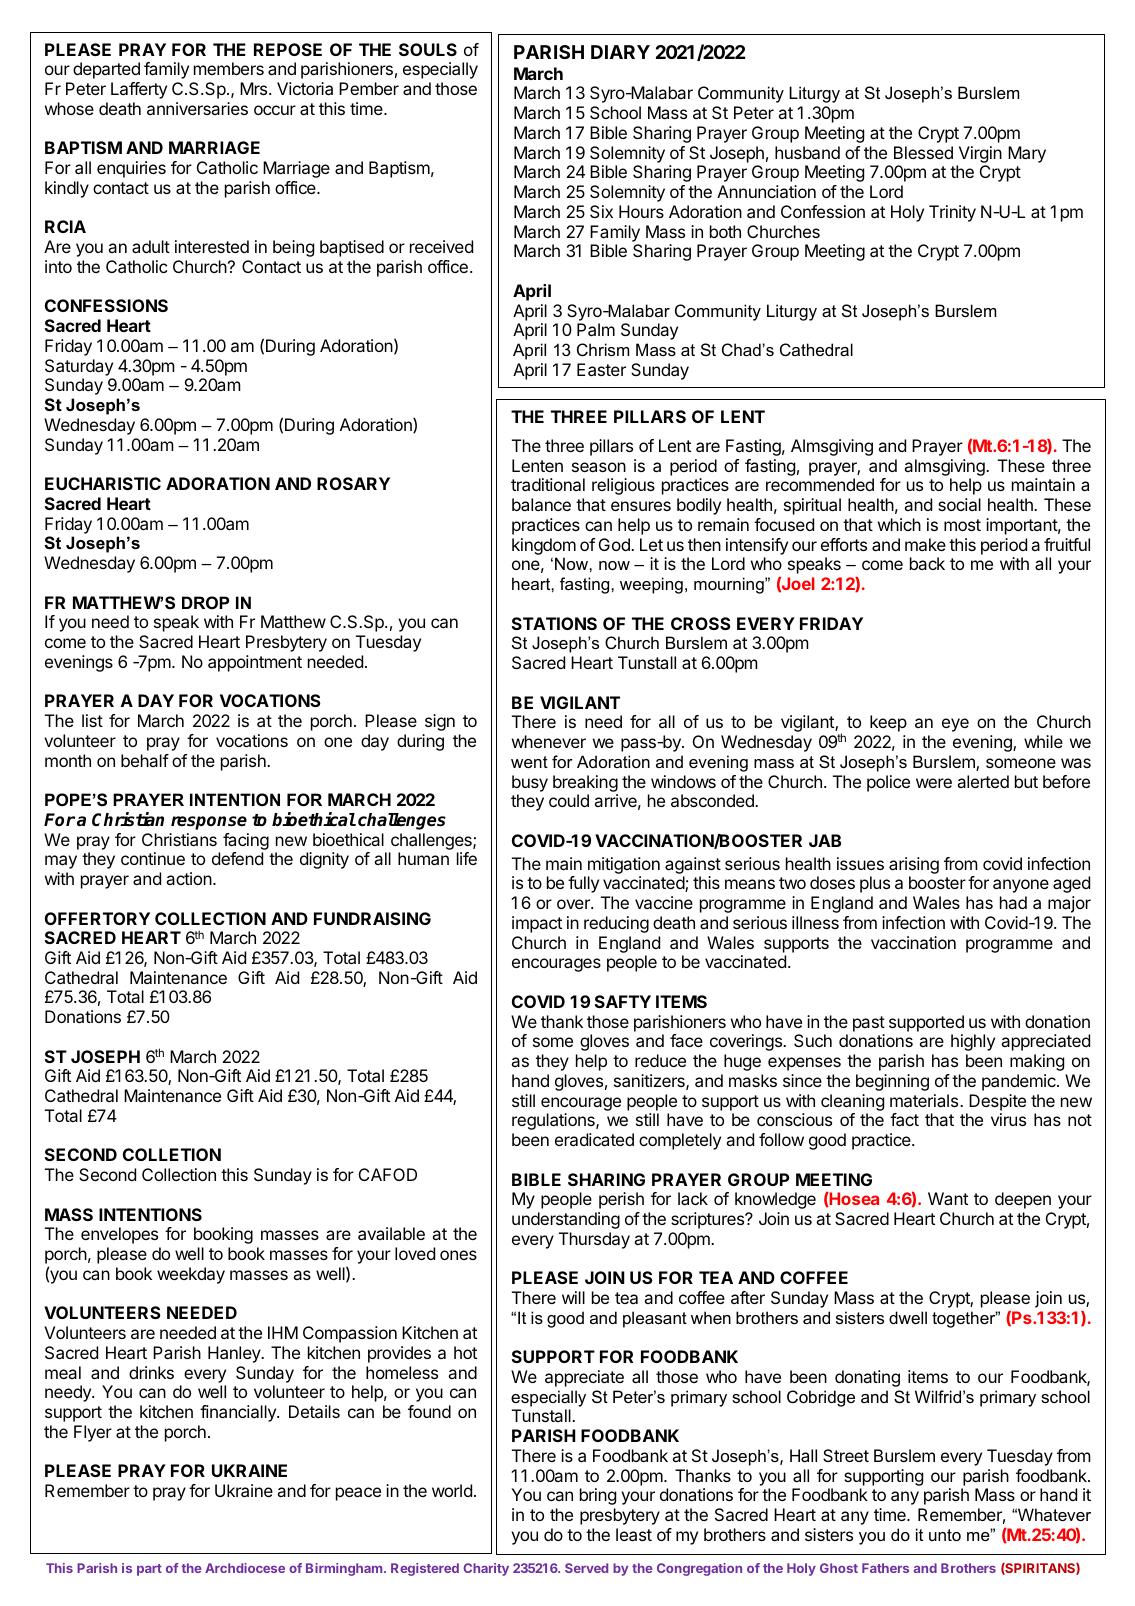 Image resolution: width=1135 pixels, height=1606 pixels. What do you see at coordinates (197, 108) in the screenshot?
I see `anniversaries` at bounding box center [197, 108].
